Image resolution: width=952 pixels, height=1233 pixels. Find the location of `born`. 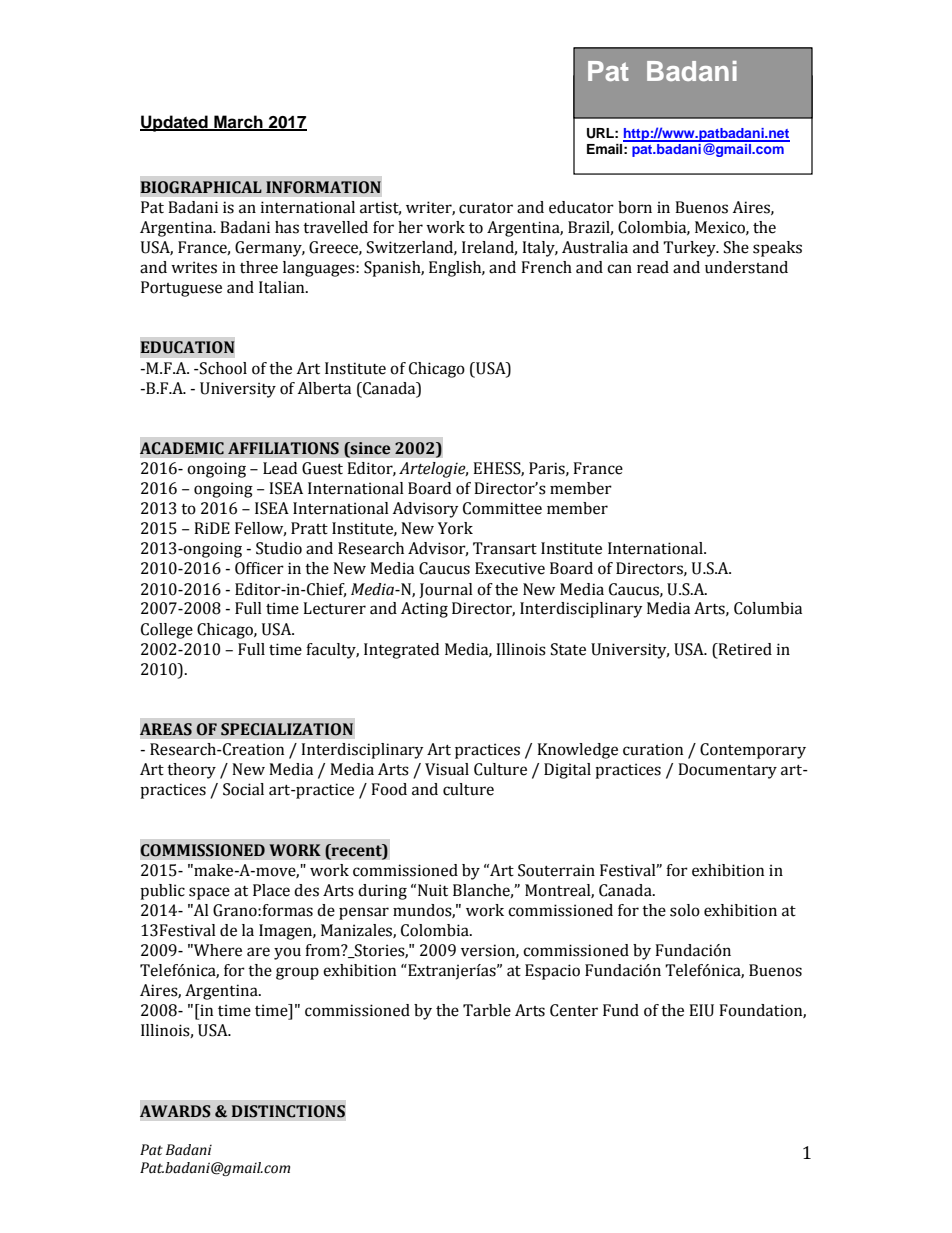

born is located at coordinates (635, 207).
